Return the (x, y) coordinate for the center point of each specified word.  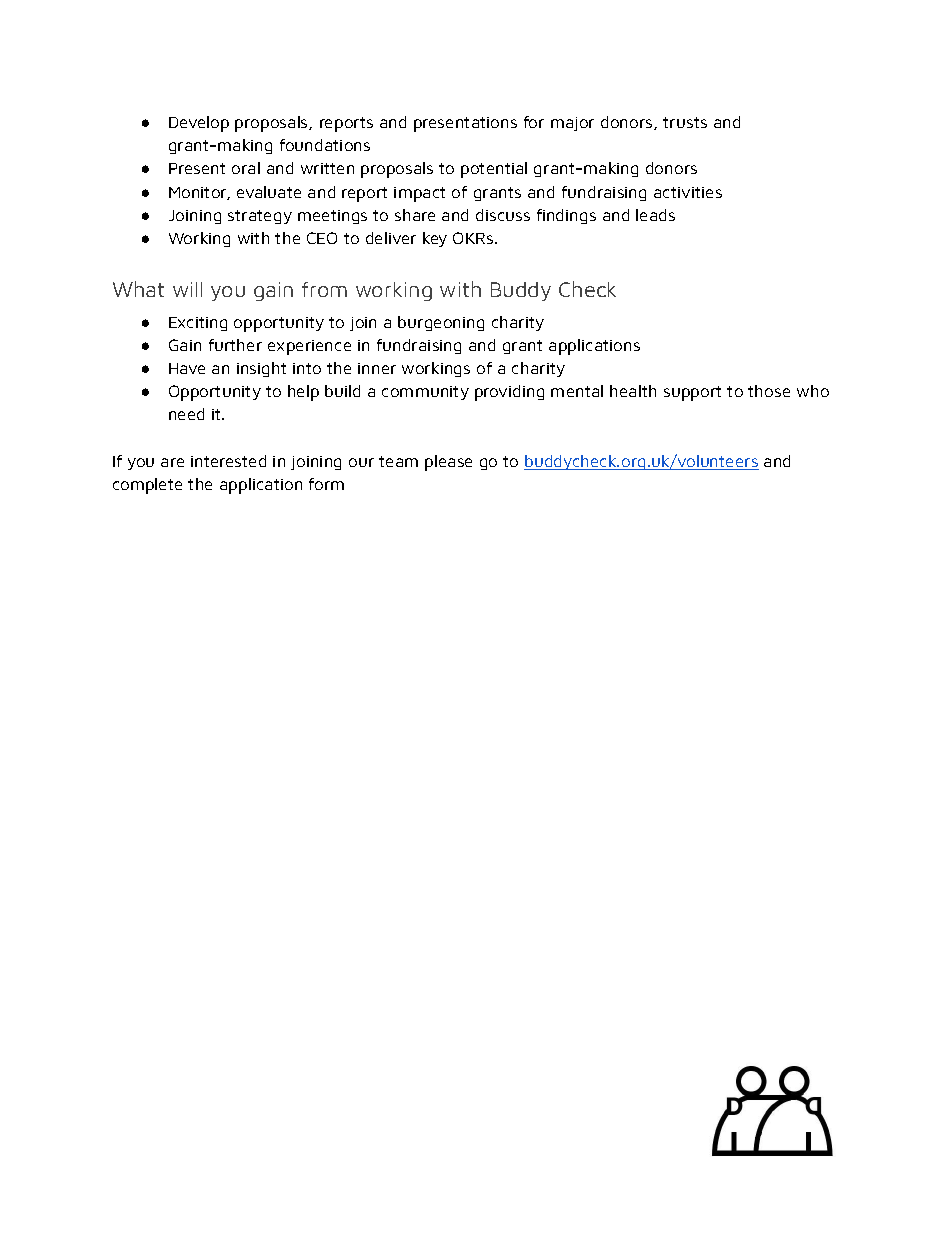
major (572, 124)
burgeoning (441, 323)
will (187, 289)
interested (228, 461)
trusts (685, 122)
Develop (199, 124)
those (769, 391)
